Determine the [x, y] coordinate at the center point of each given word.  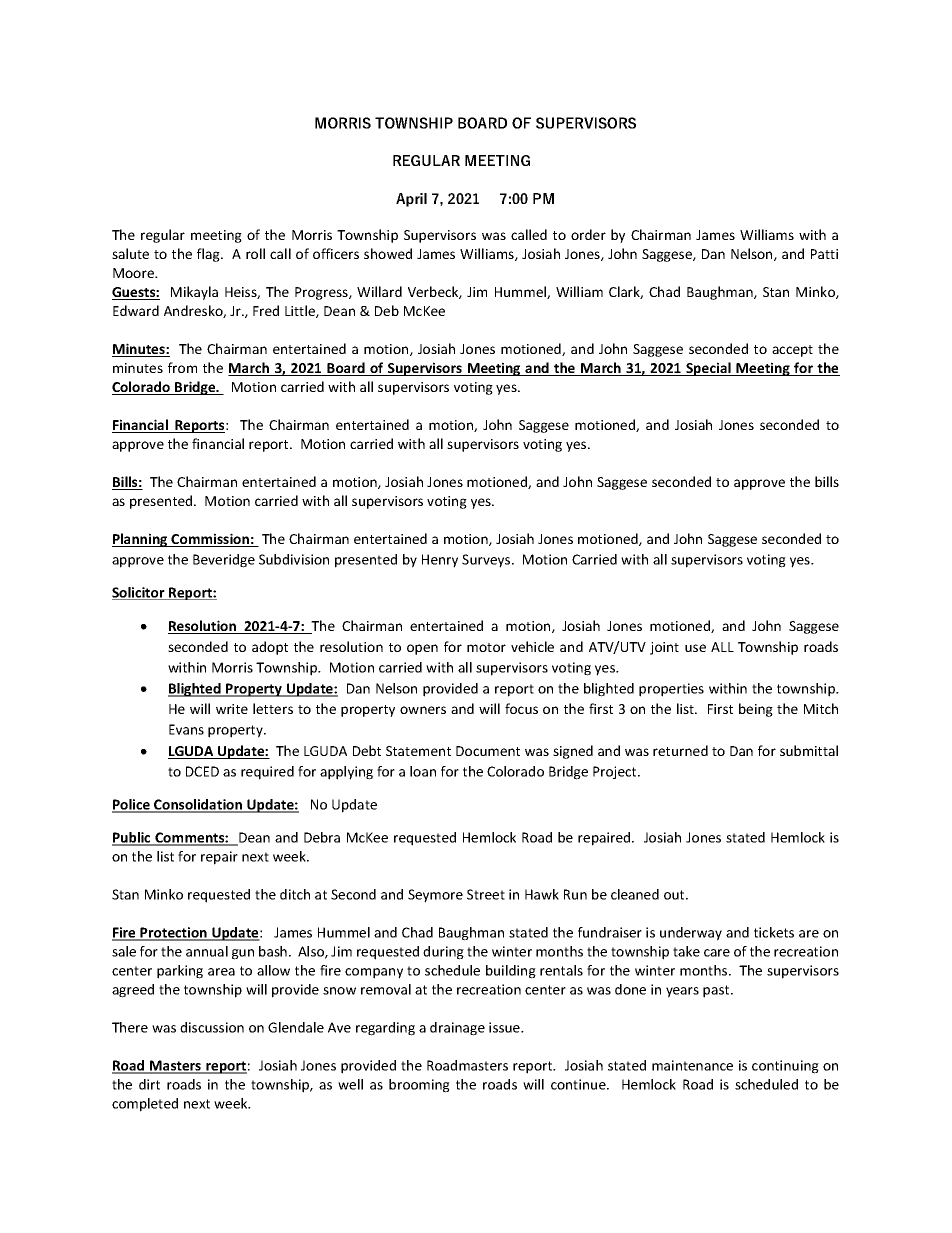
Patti [824, 254]
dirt [149, 1084]
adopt [270, 648]
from [182, 367]
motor [486, 647]
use [695, 648]
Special [708, 369]
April [411, 200]
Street [486, 894]
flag [209, 255]
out [675, 895]
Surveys [487, 561]
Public [132, 838]
